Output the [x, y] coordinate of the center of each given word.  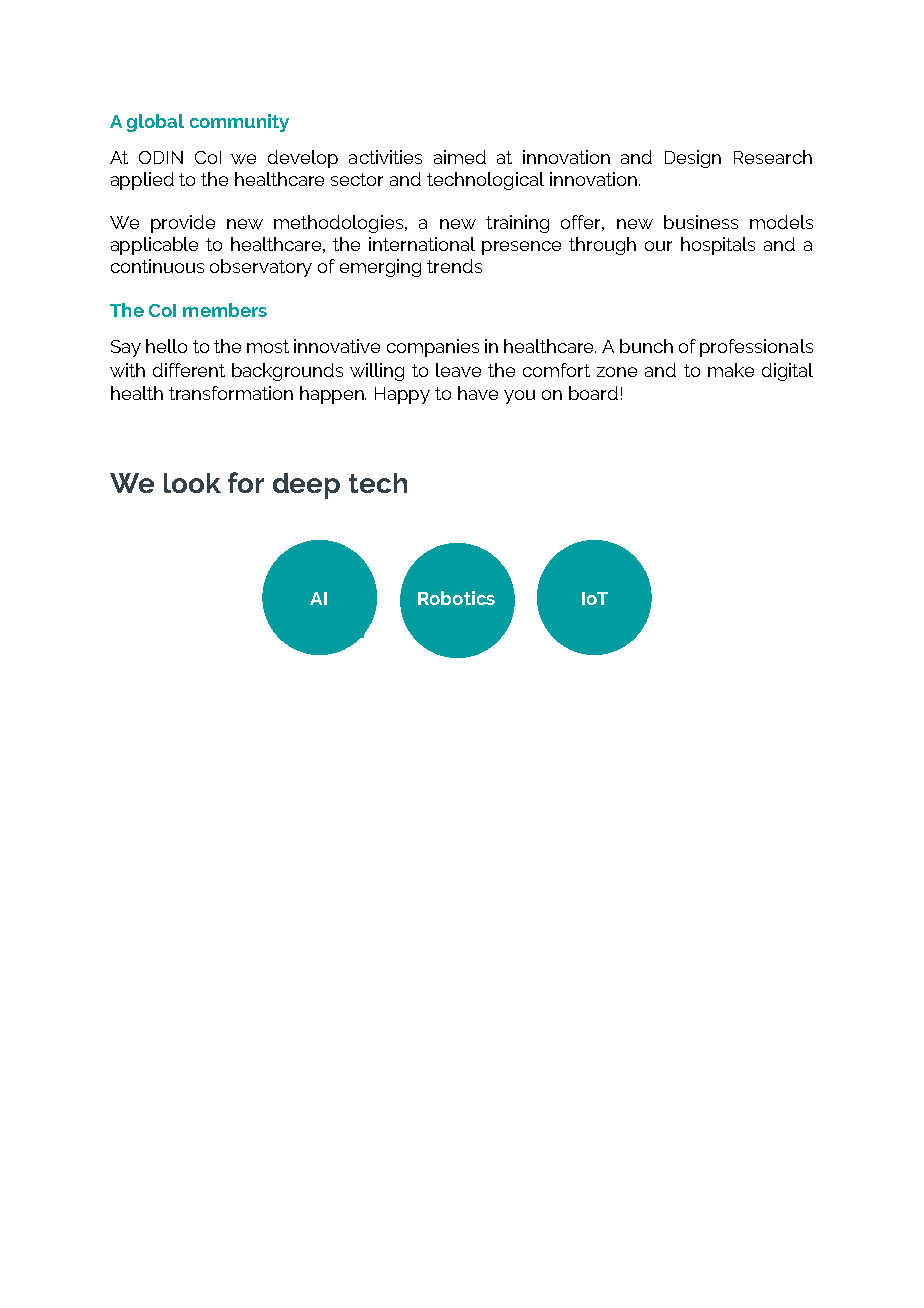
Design [693, 159]
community [239, 123]
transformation [231, 393]
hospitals [718, 246]
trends [454, 266]
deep [306, 486]
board [593, 393]
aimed [460, 157]
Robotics [456, 598]
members [225, 310]
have [478, 393]
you [519, 397]
